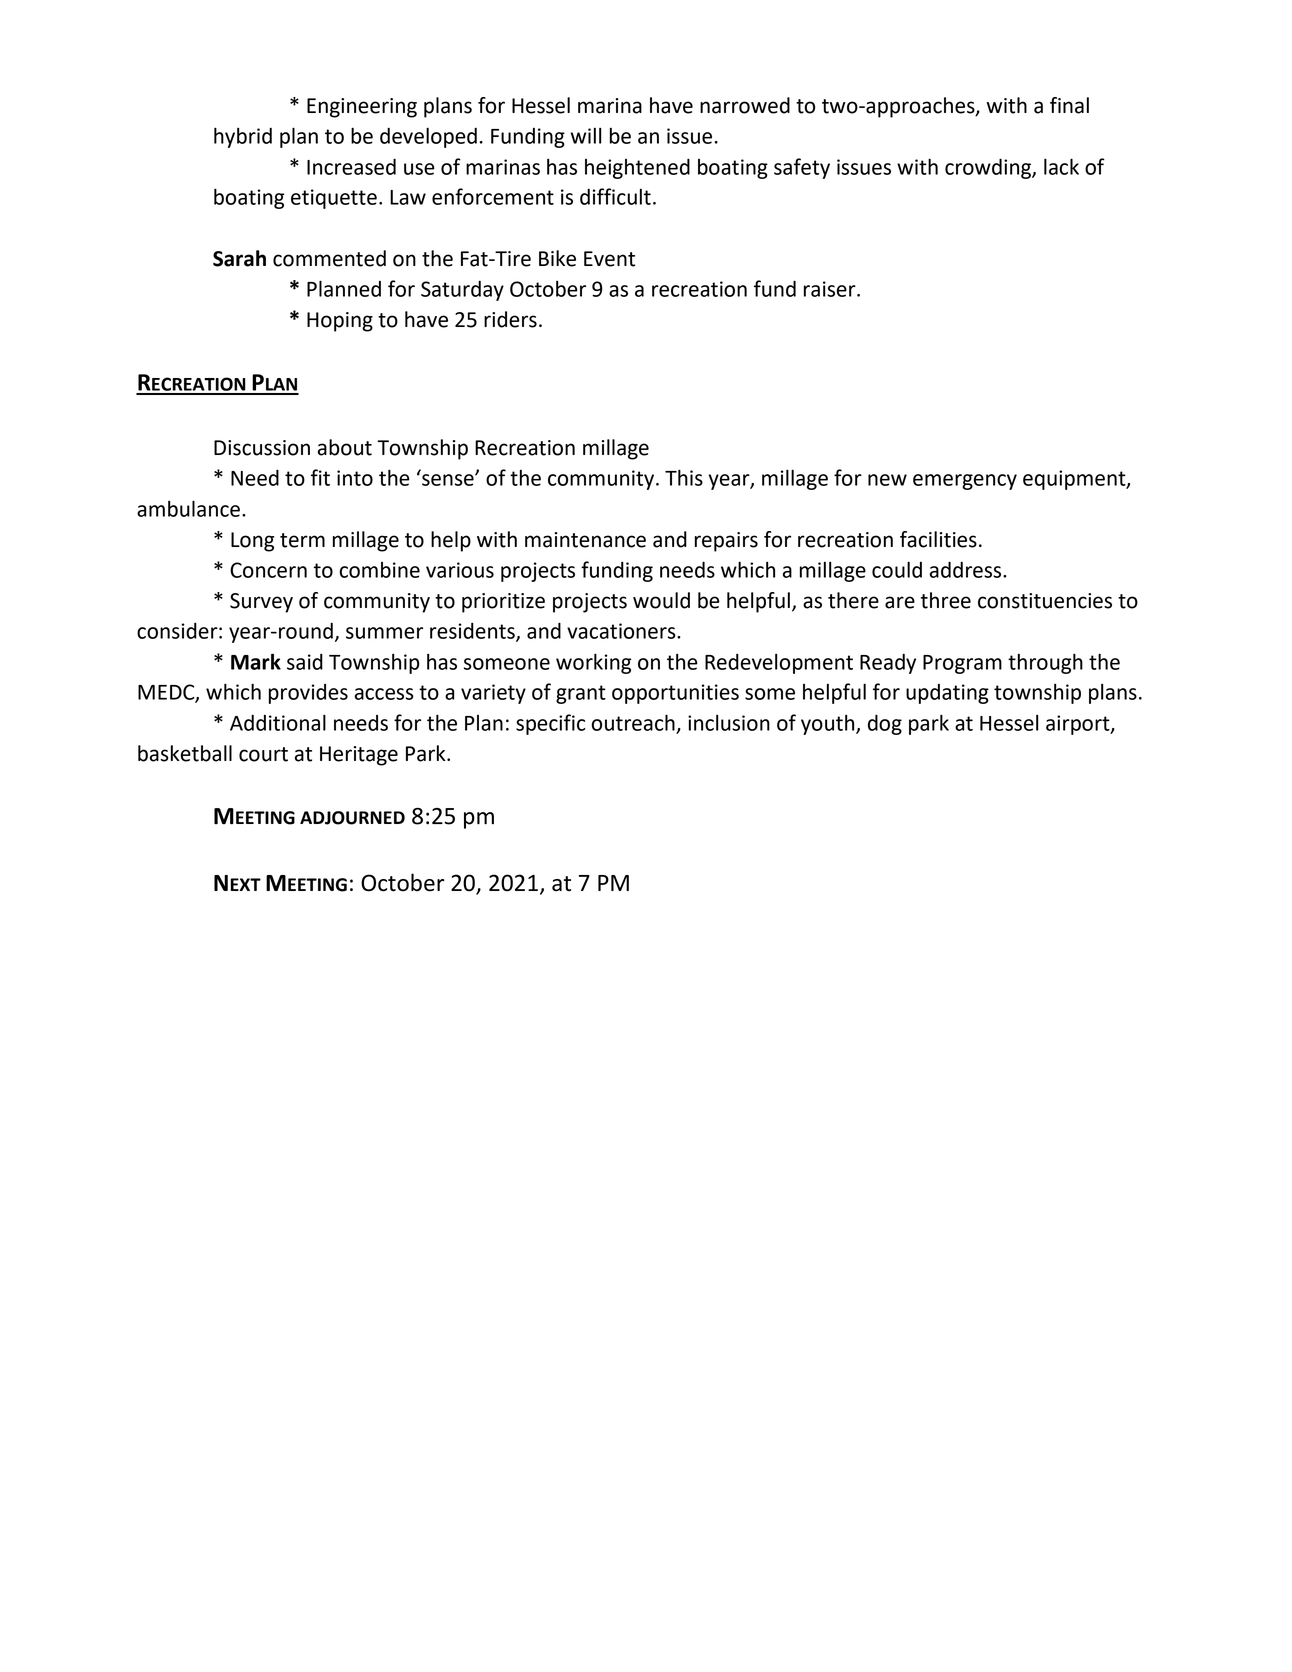  I want to click on raiser, so click(831, 289).
